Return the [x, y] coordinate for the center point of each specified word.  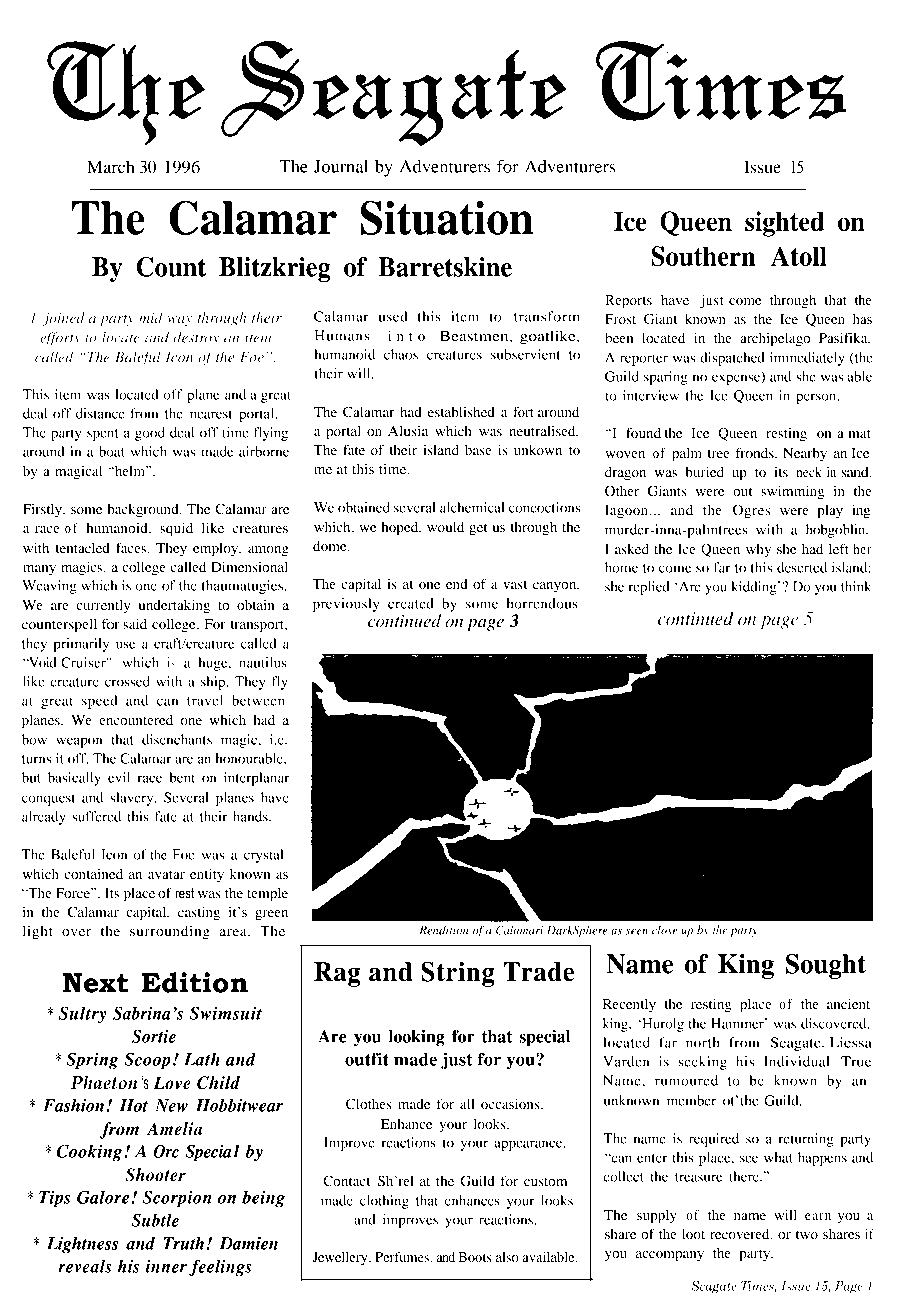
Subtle [155, 1220]
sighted [784, 224]
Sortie [154, 1036]
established [461, 411]
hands [251, 816]
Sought [826, 966]
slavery [133, 799]
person [817, 398]
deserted [802, 567]
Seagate [797, 1044]
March [111, 166]
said [135, 623]
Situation [446, 217]
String [458, 974]
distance [100, 413]
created [411, 603]
